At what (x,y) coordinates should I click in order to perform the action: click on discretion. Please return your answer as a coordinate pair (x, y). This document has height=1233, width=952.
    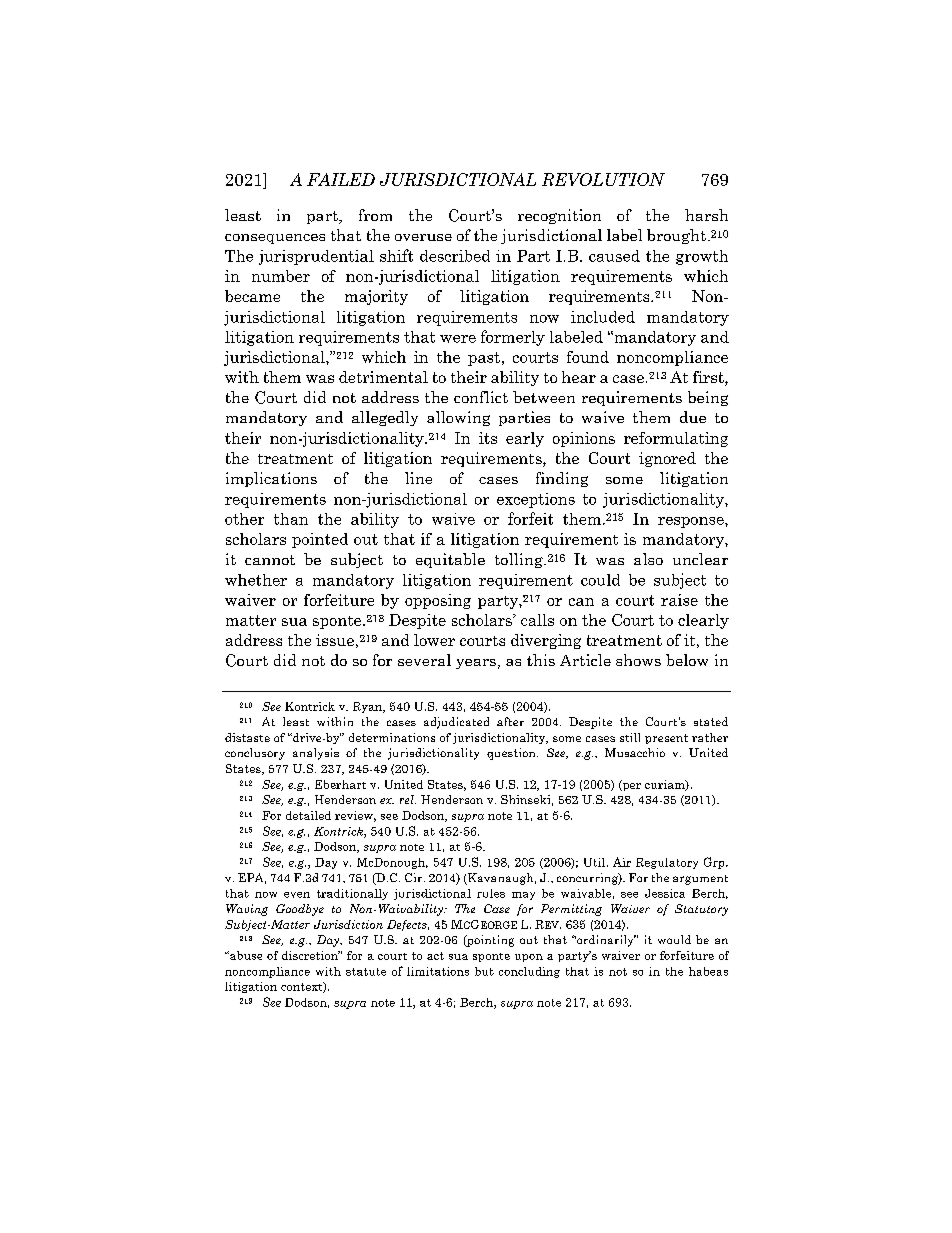
    Looking at the image, I should click on (311, 955).
